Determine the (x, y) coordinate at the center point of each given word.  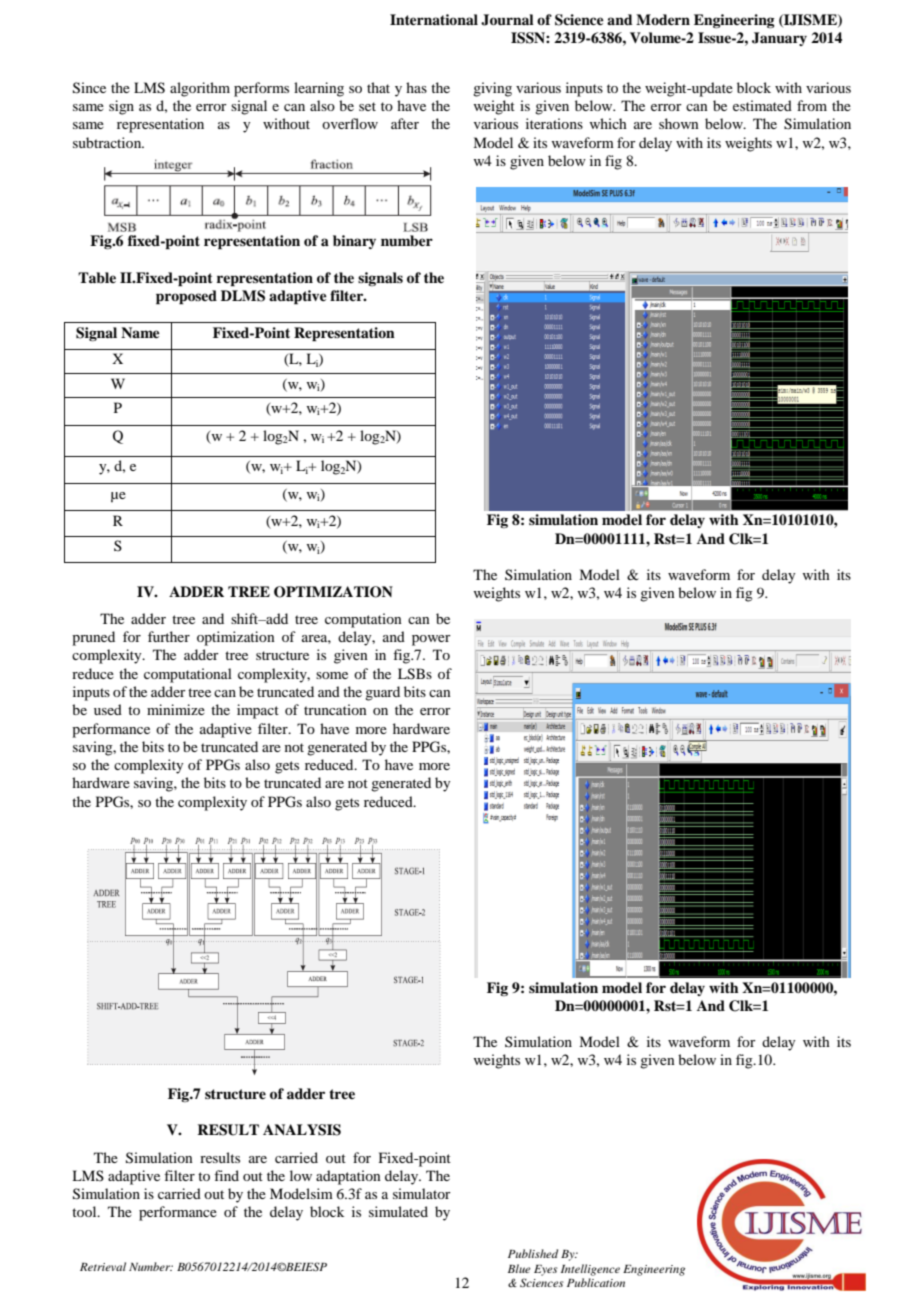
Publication (596, 1282)
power (431, 640)
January (779, 39)
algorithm (200, 89)
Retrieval (103, 1266)
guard (382, 693)
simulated (398, 1211)
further (169, 636)
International (434, 19)
